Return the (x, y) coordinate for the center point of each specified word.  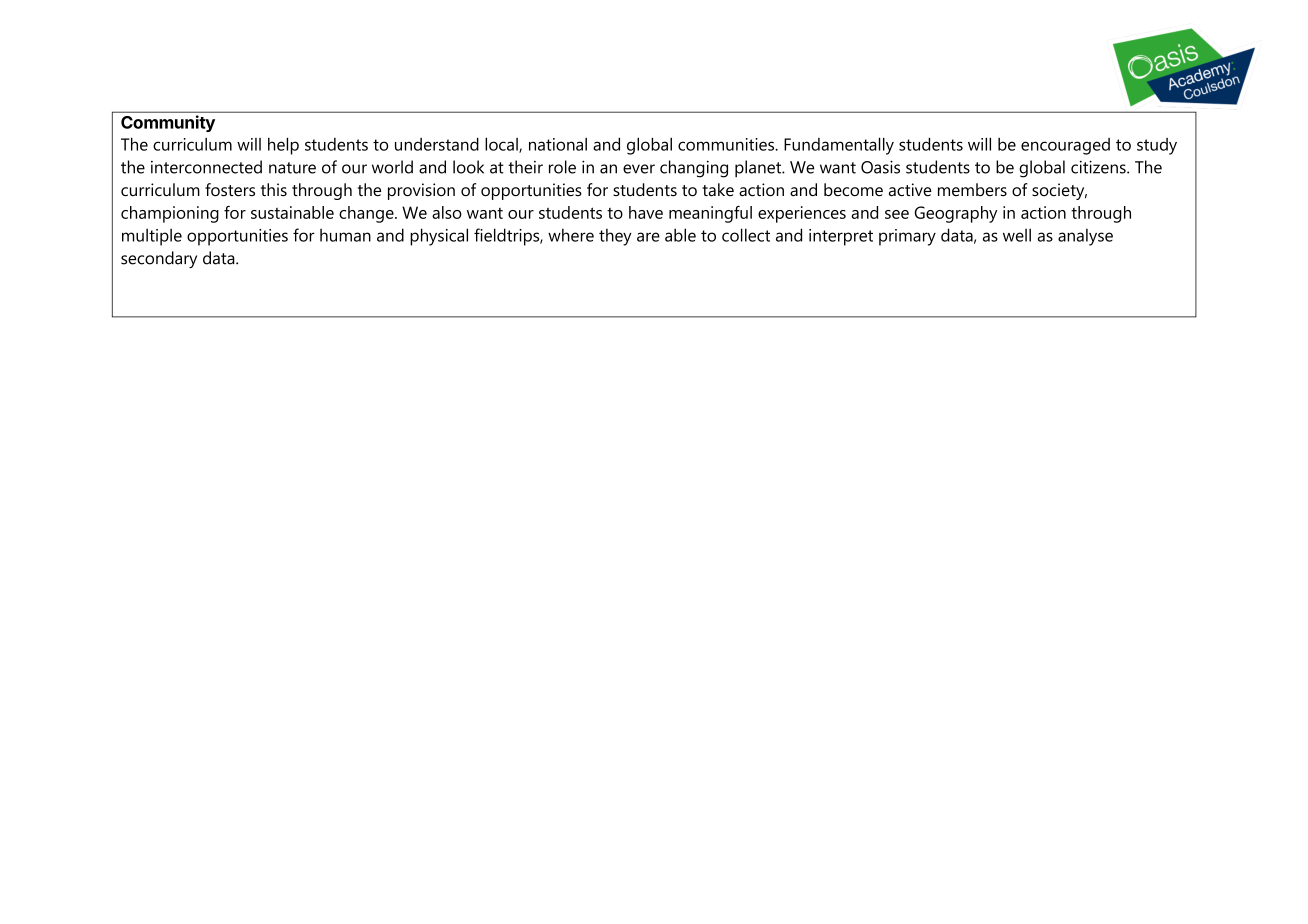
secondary (159, 259)
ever (639, 169)
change (367, 214)
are (648, 237)
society (1059, 191)
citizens (1099, 167)
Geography (955, 214)
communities (727, 144)
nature (292, 168)
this (274, 189)
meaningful (710, 214)
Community (168, 123)
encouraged (1065, 146)
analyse (1085, 237)
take (718, 189)
